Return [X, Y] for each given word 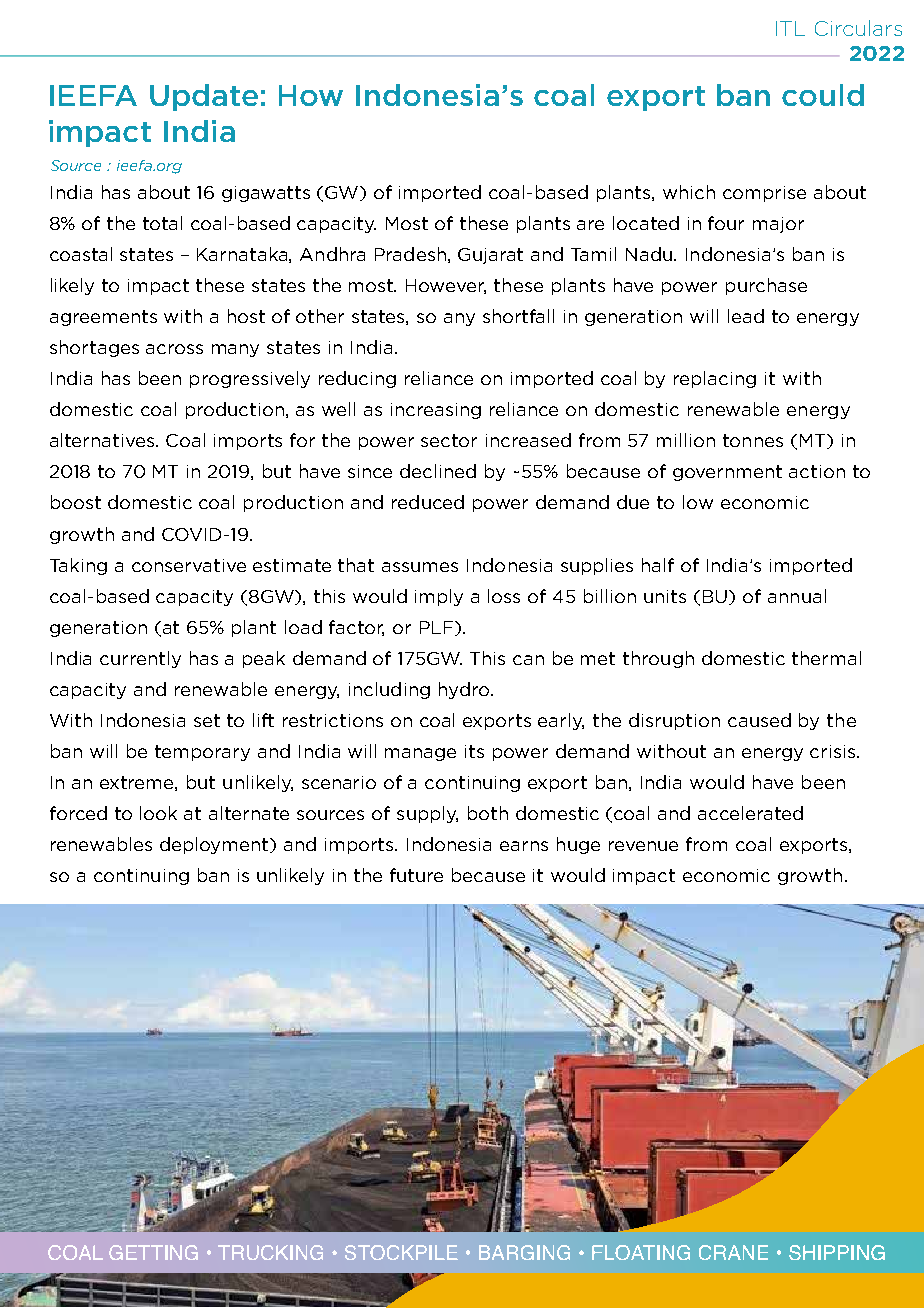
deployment [216, 845]
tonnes [753, 440]
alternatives [103, 440]
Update [204, 97]
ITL [790, 28]
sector [449, 440]
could [823, 95]
